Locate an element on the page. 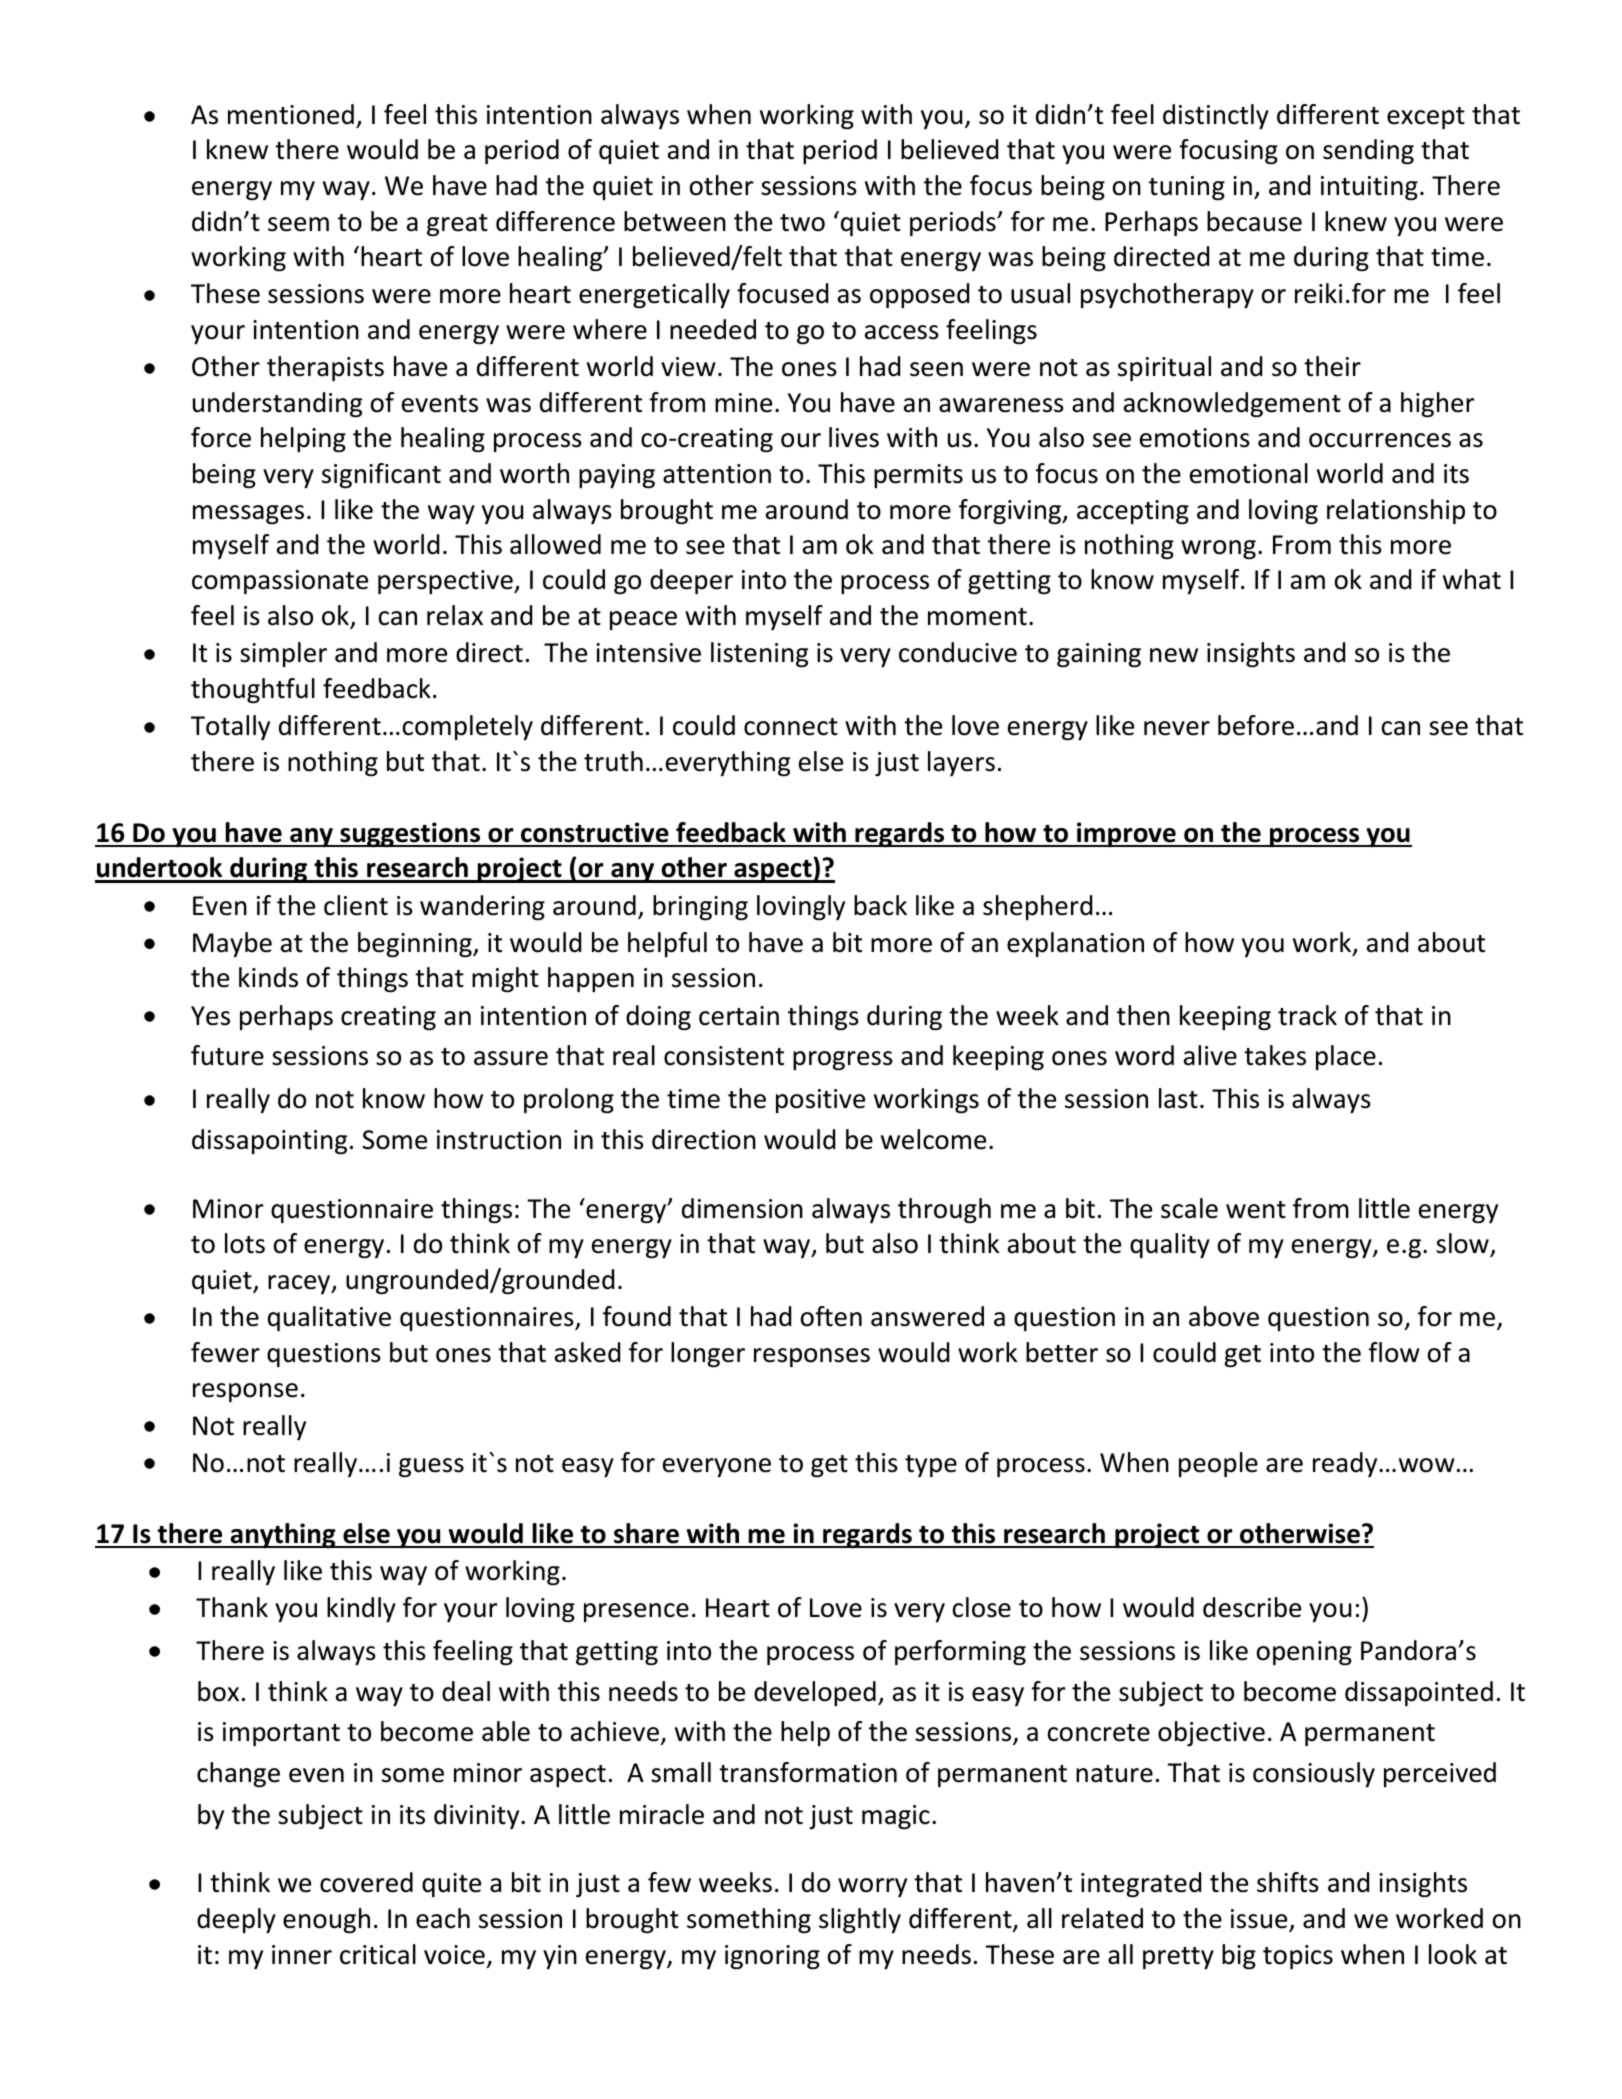 The image size is (1622, 2099). suggestions is located at coordinates (410, 835).
